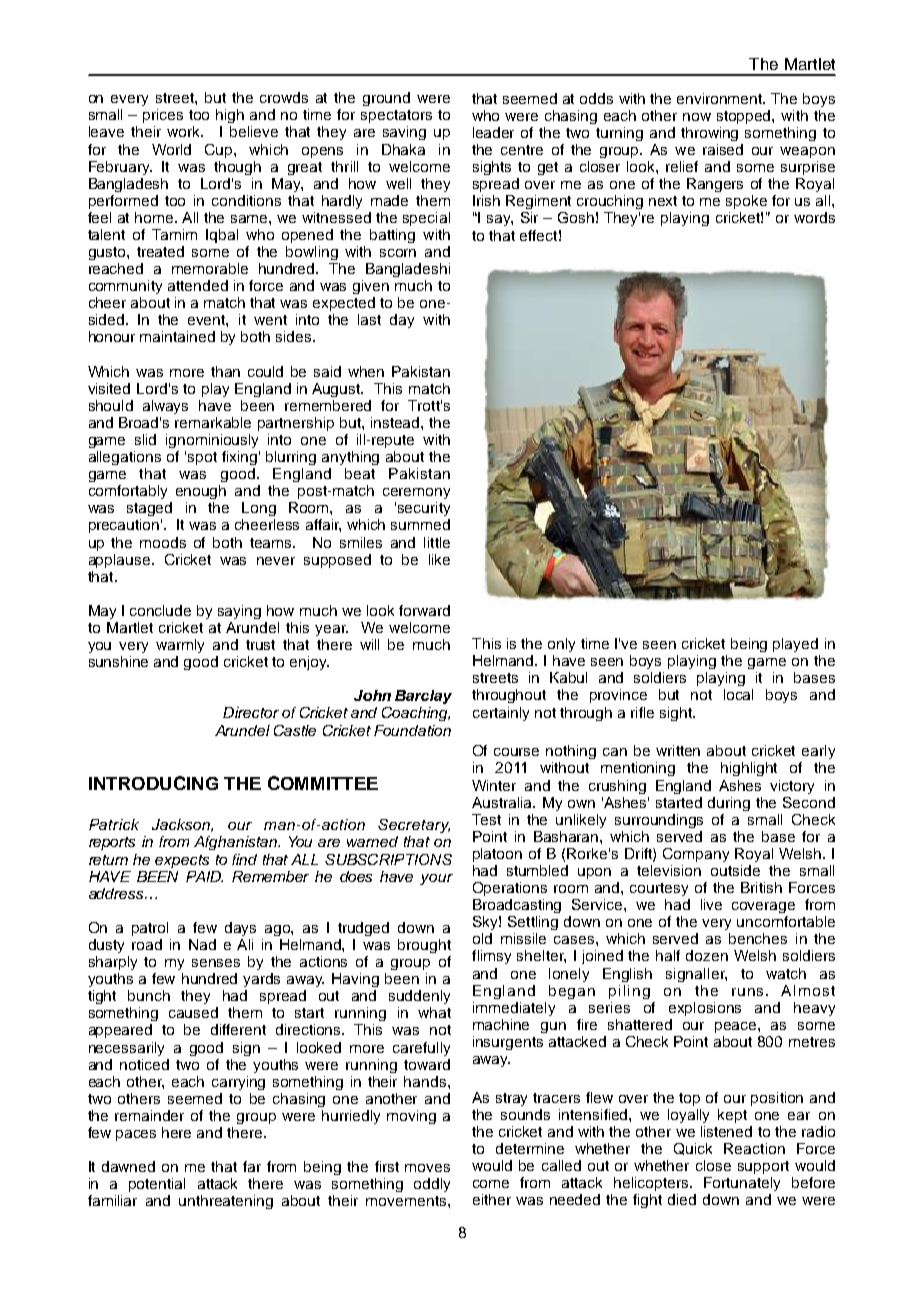  Describe the element at coordinates (185, 131) in the document. I see `work` at that location.
